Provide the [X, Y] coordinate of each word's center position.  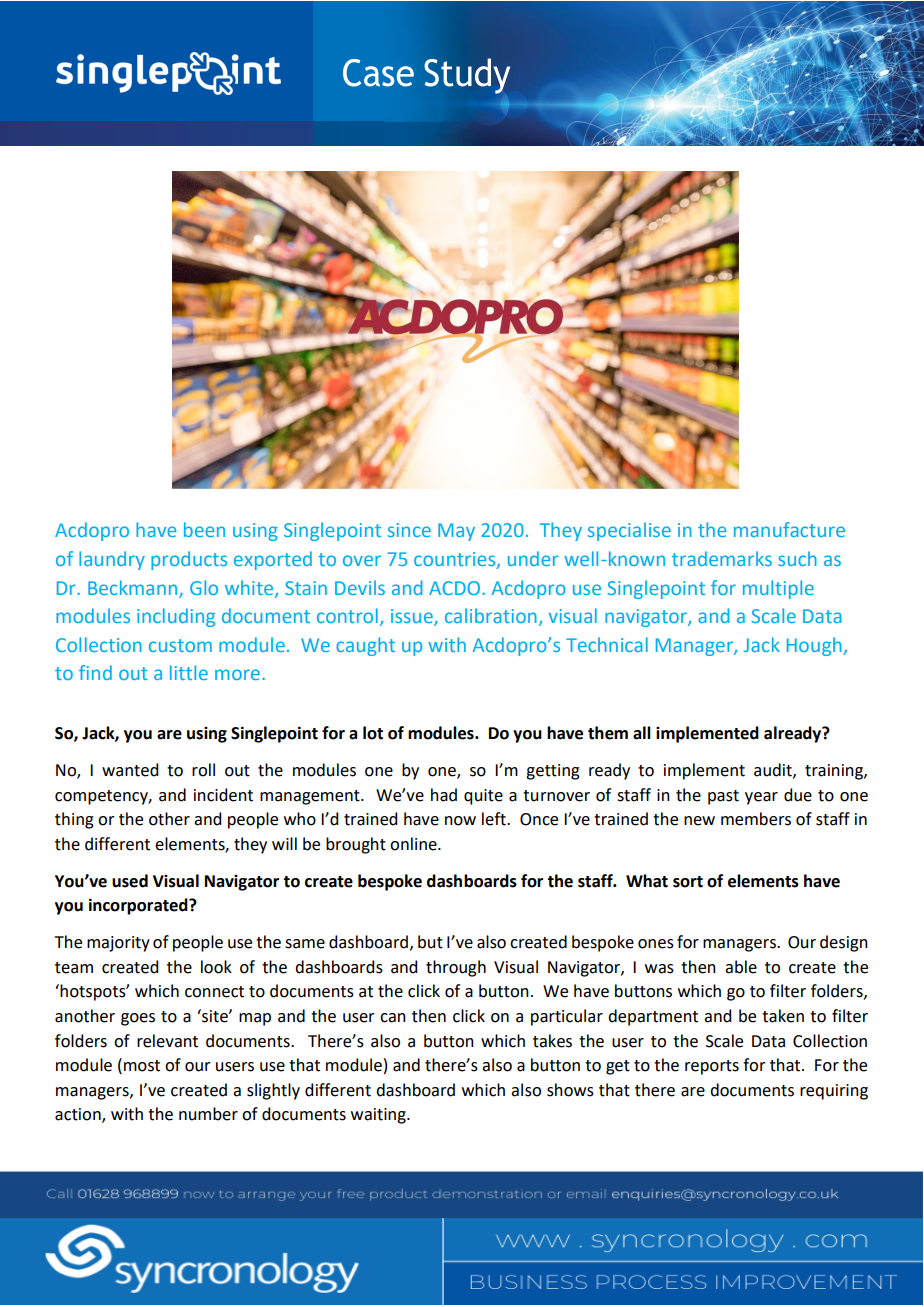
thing [74, 820]
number [208, 1114]
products [189, 560]
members [756, 819]
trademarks [722, 558]
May [456, 532]
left [495, 819]
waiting [379, 1116]
